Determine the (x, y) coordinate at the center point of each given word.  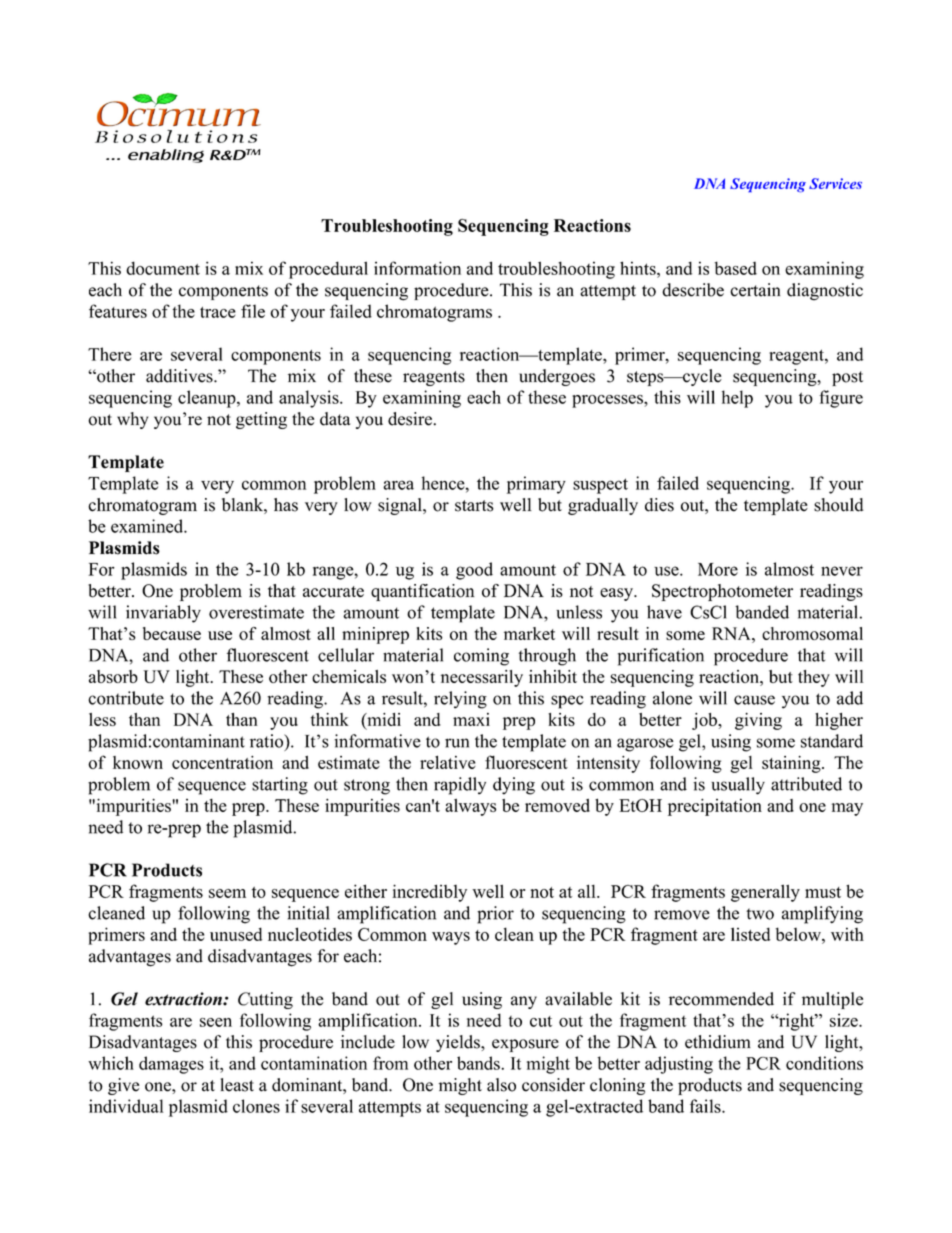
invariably (163, 614)
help (737, 399)
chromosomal (812, 633)
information (417, 268)
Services (835, 183)
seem (227, 893)
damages (171, 1065)
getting (261, 420)
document (163, 268)
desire (411, 419)
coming (481, 657)
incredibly (429, 893)
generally (765, 893)
